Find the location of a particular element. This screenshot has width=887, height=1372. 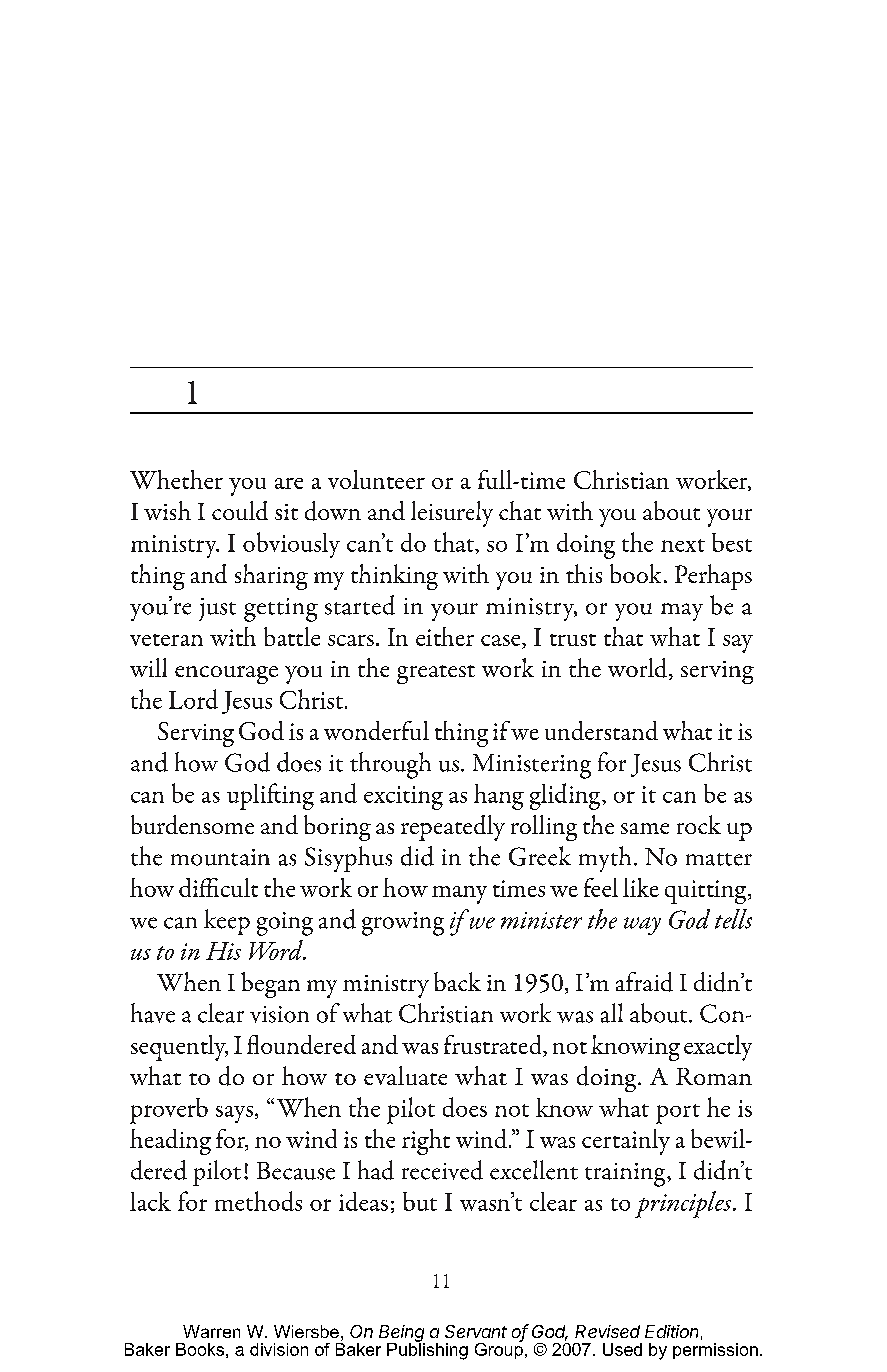

back is located at coordinates (457, 981).
